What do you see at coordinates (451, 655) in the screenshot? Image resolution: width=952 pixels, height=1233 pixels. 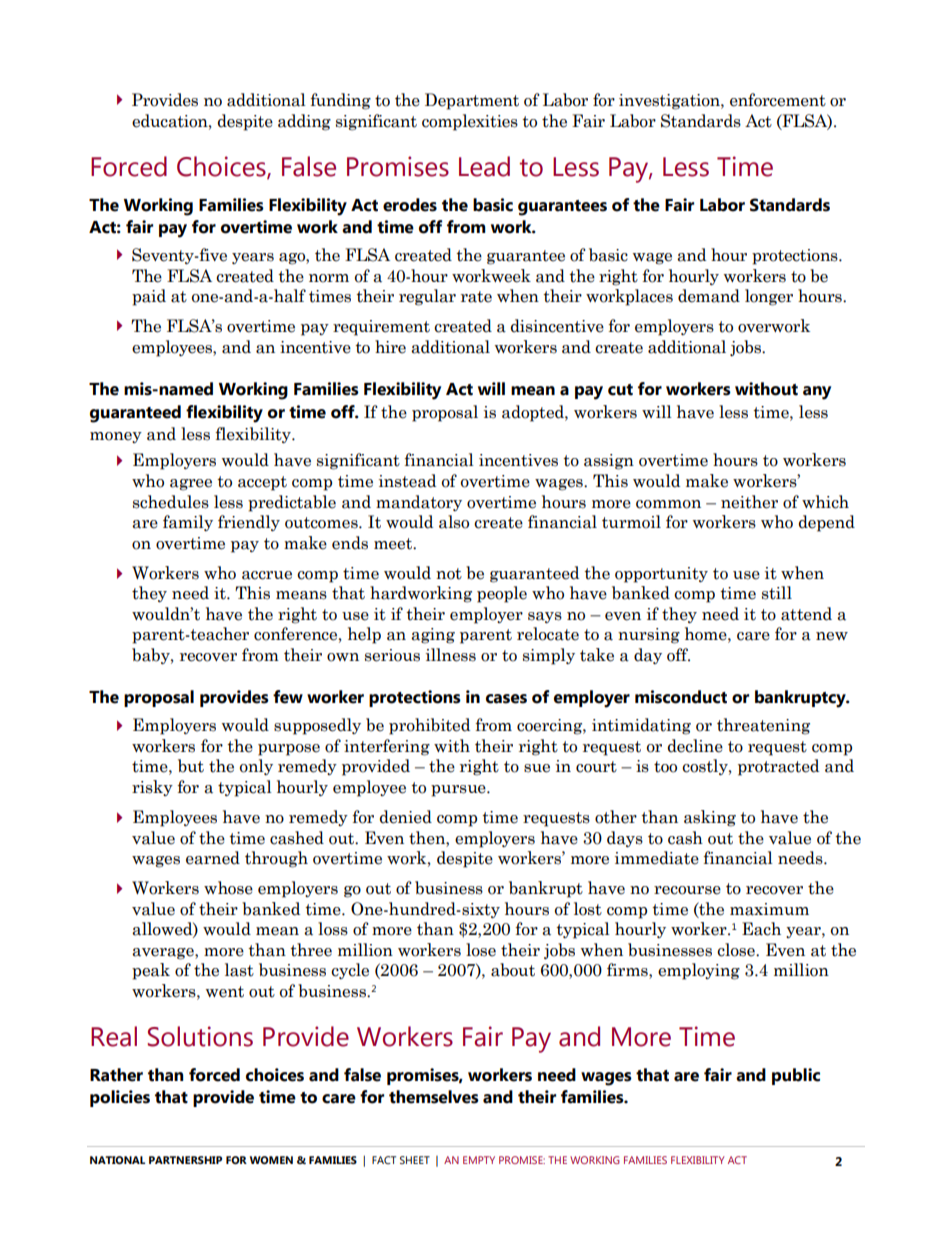 I see `illness` at bounding box center [451, 655].
